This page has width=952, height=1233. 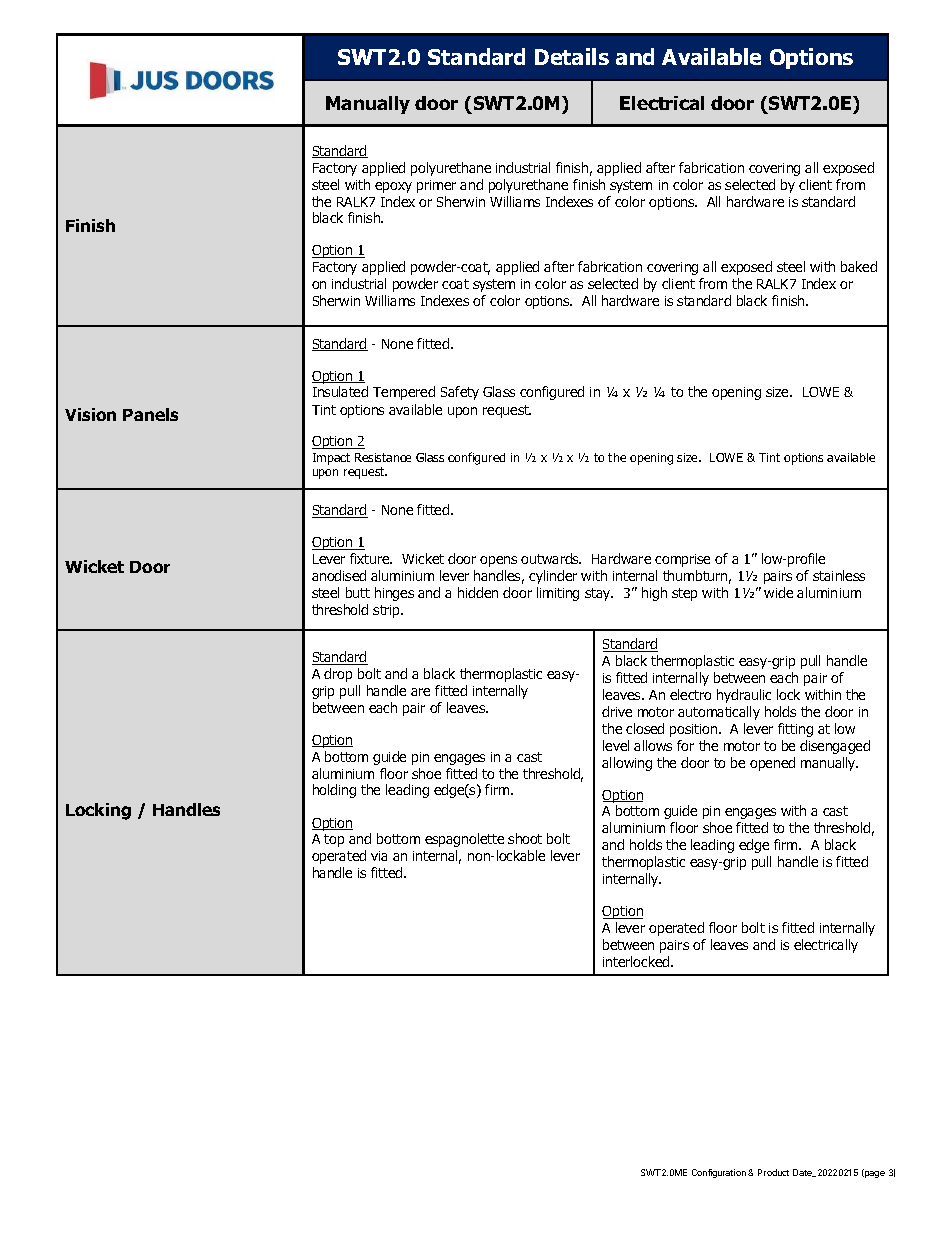 I want to click on Details, so click(x=572, y=56).
